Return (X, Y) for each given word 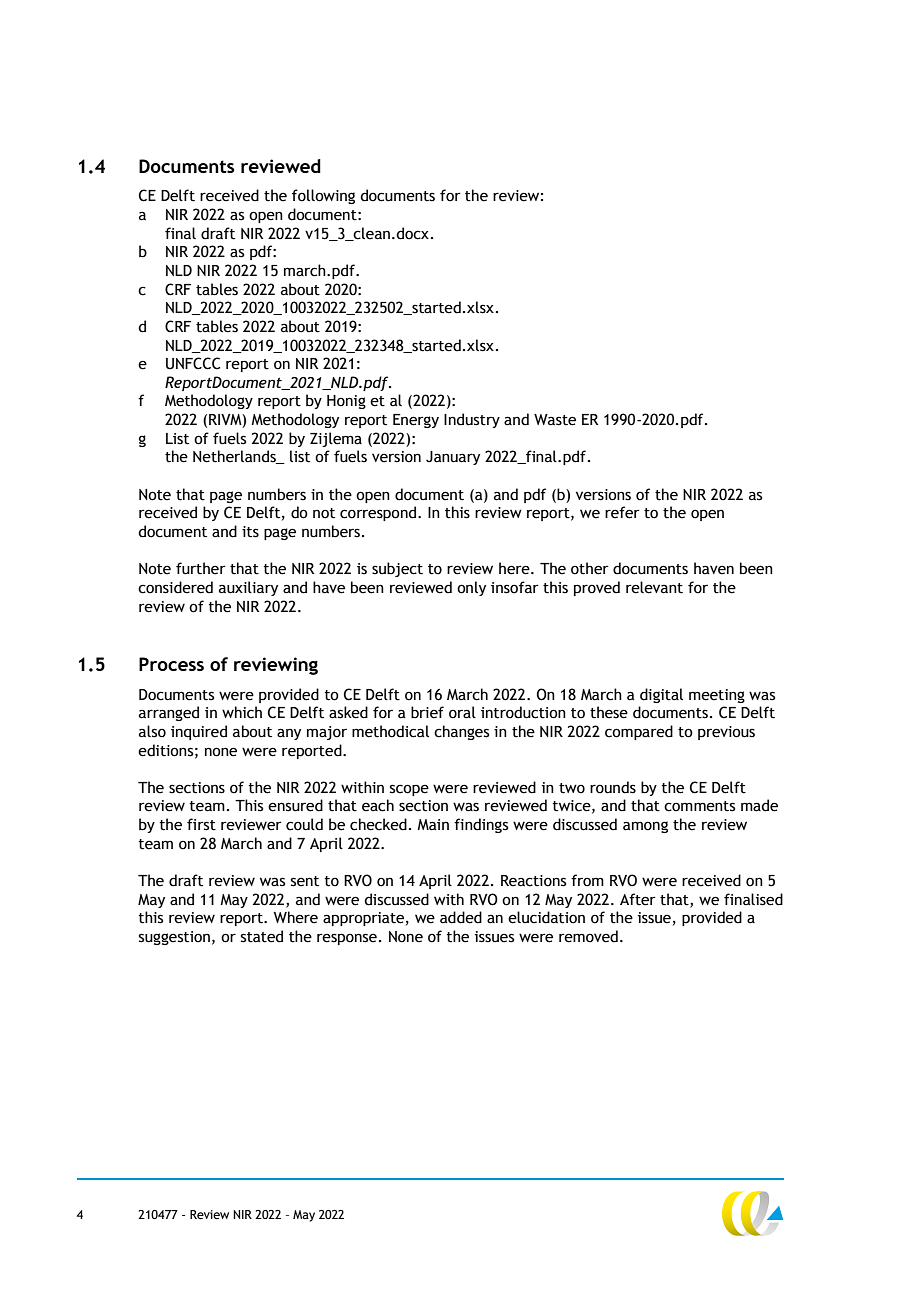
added (461, 917)
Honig (346, 402)
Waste (555, 420)
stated (262, 936)
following (323, 196)
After (638, 899)
